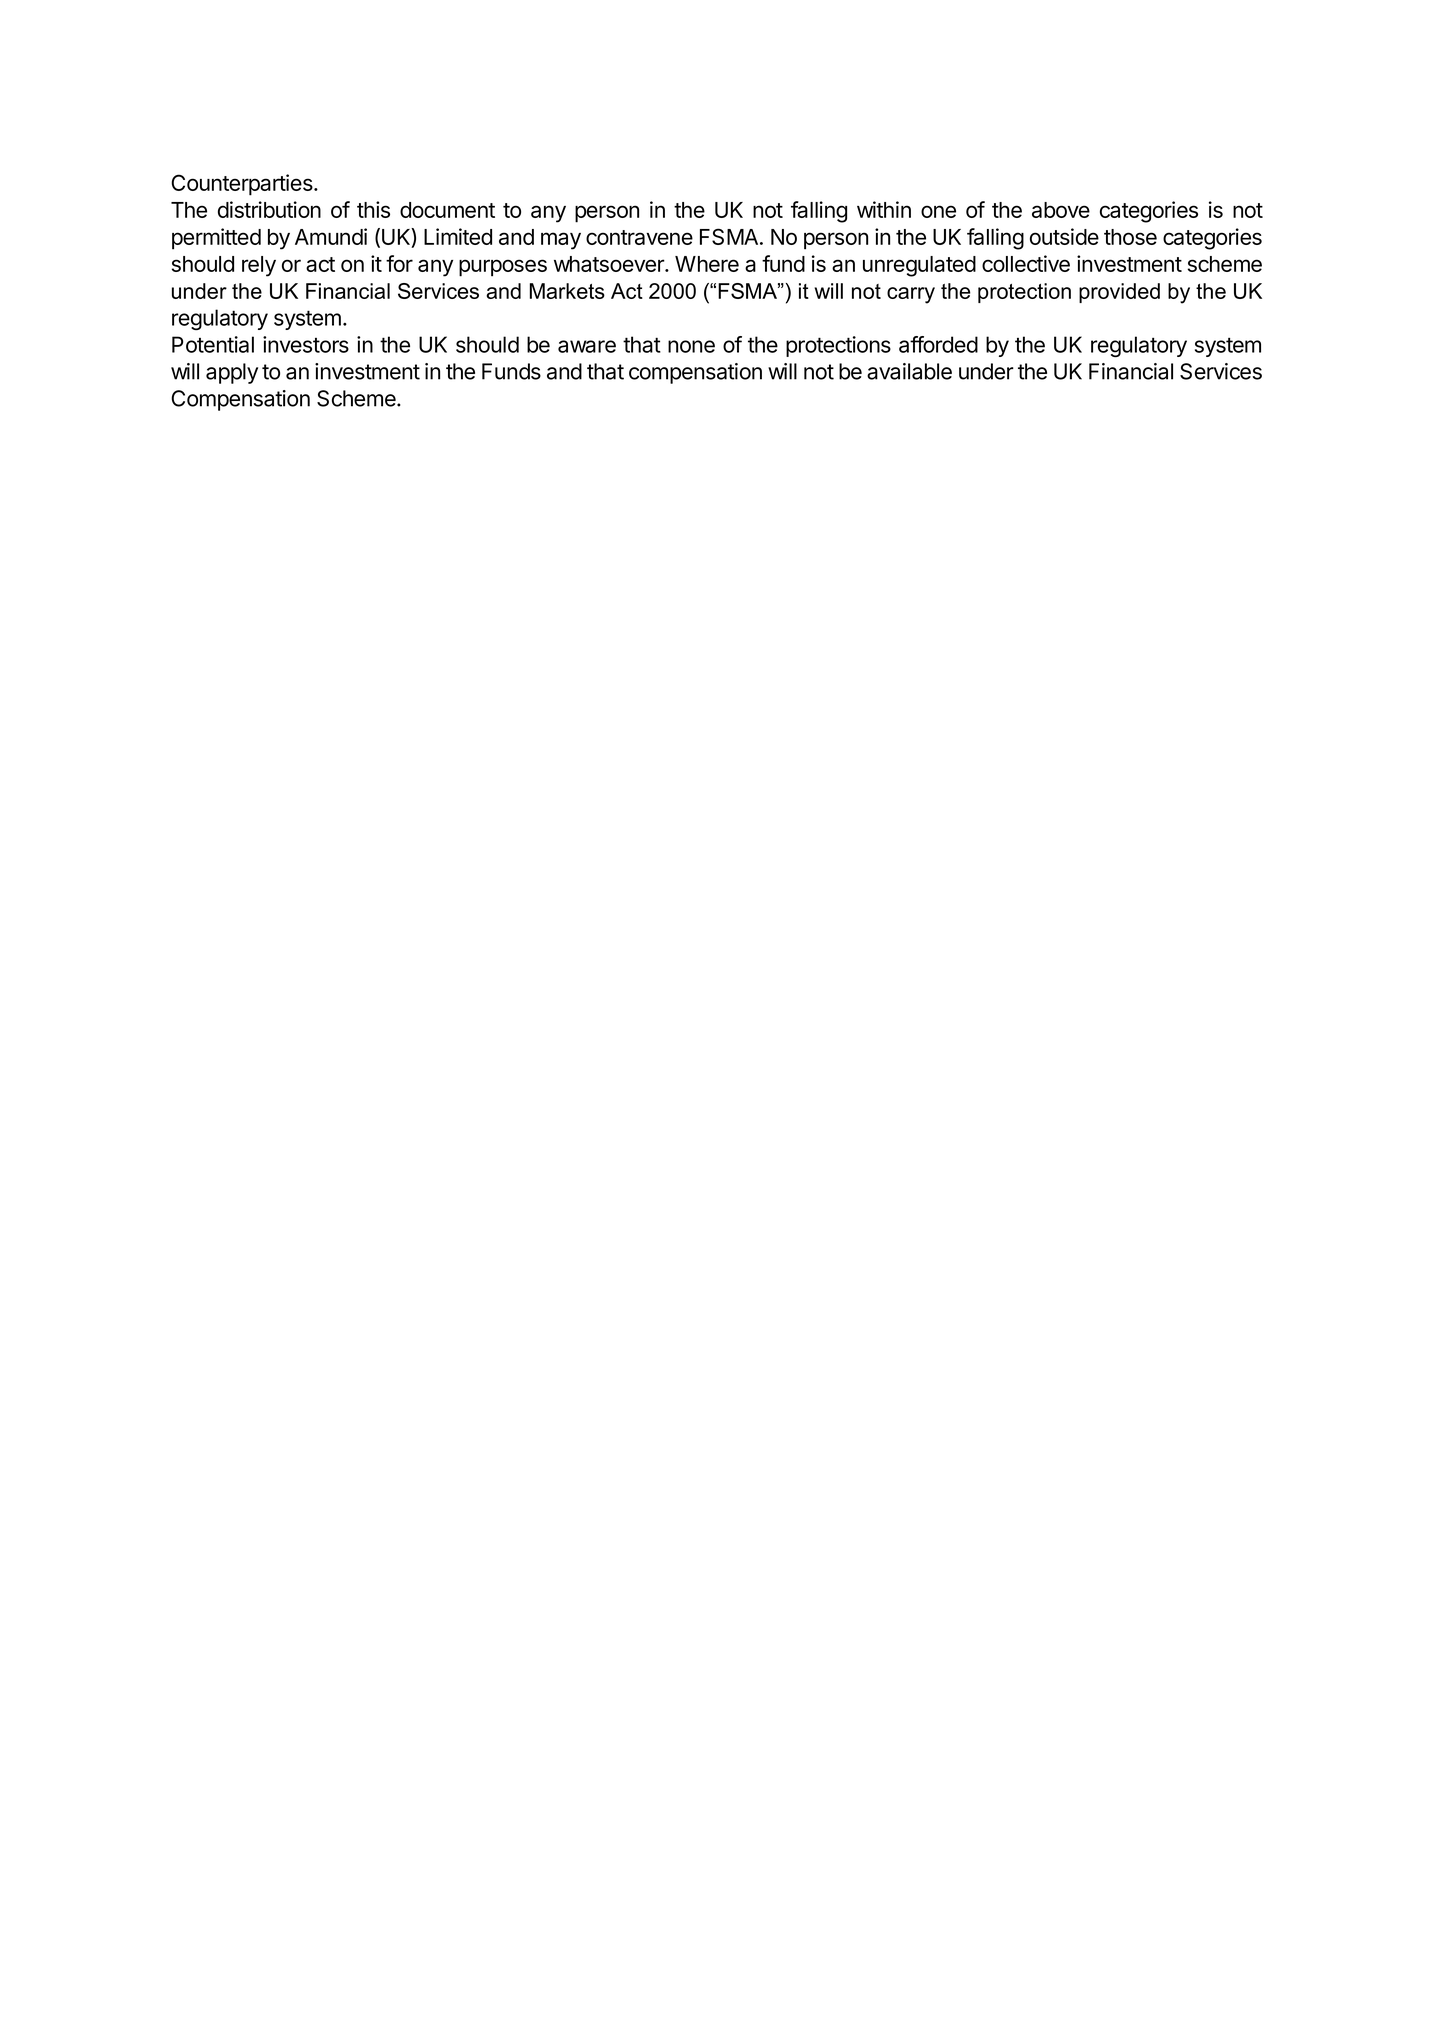 The width and height of the page is (1434, 2029). What do you see at coordinates (243, 185) in the page?
I see `Counterparties` at bounding box center [243, 185].
